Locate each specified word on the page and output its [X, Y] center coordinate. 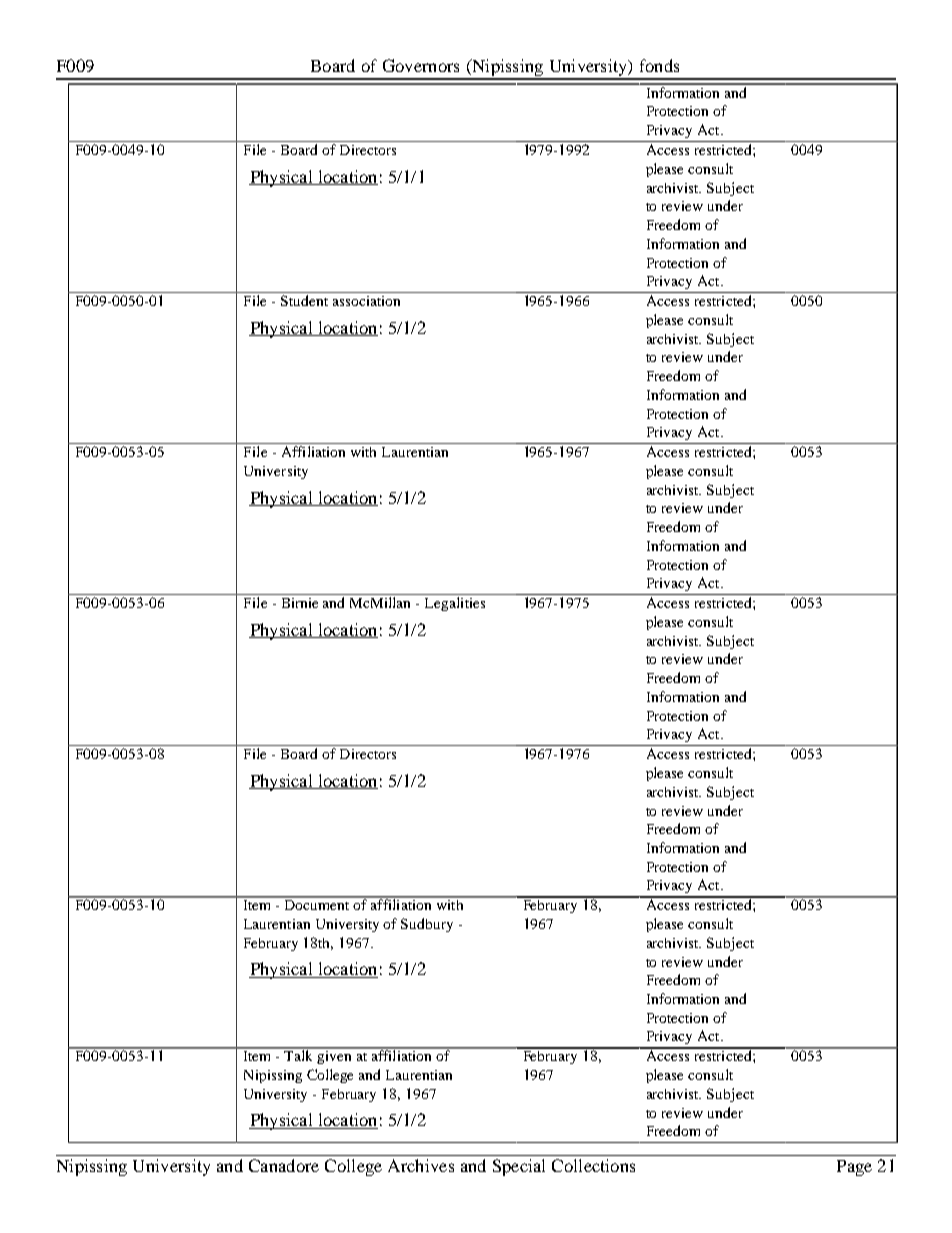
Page [854, 1168]
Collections [593, 1165]
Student [304, 300]
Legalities [455, 604]
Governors [421, 65]
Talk [299, 1054]
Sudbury [427, 925]
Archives [421, 1165]
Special [519, 1167]
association [366, 301]
